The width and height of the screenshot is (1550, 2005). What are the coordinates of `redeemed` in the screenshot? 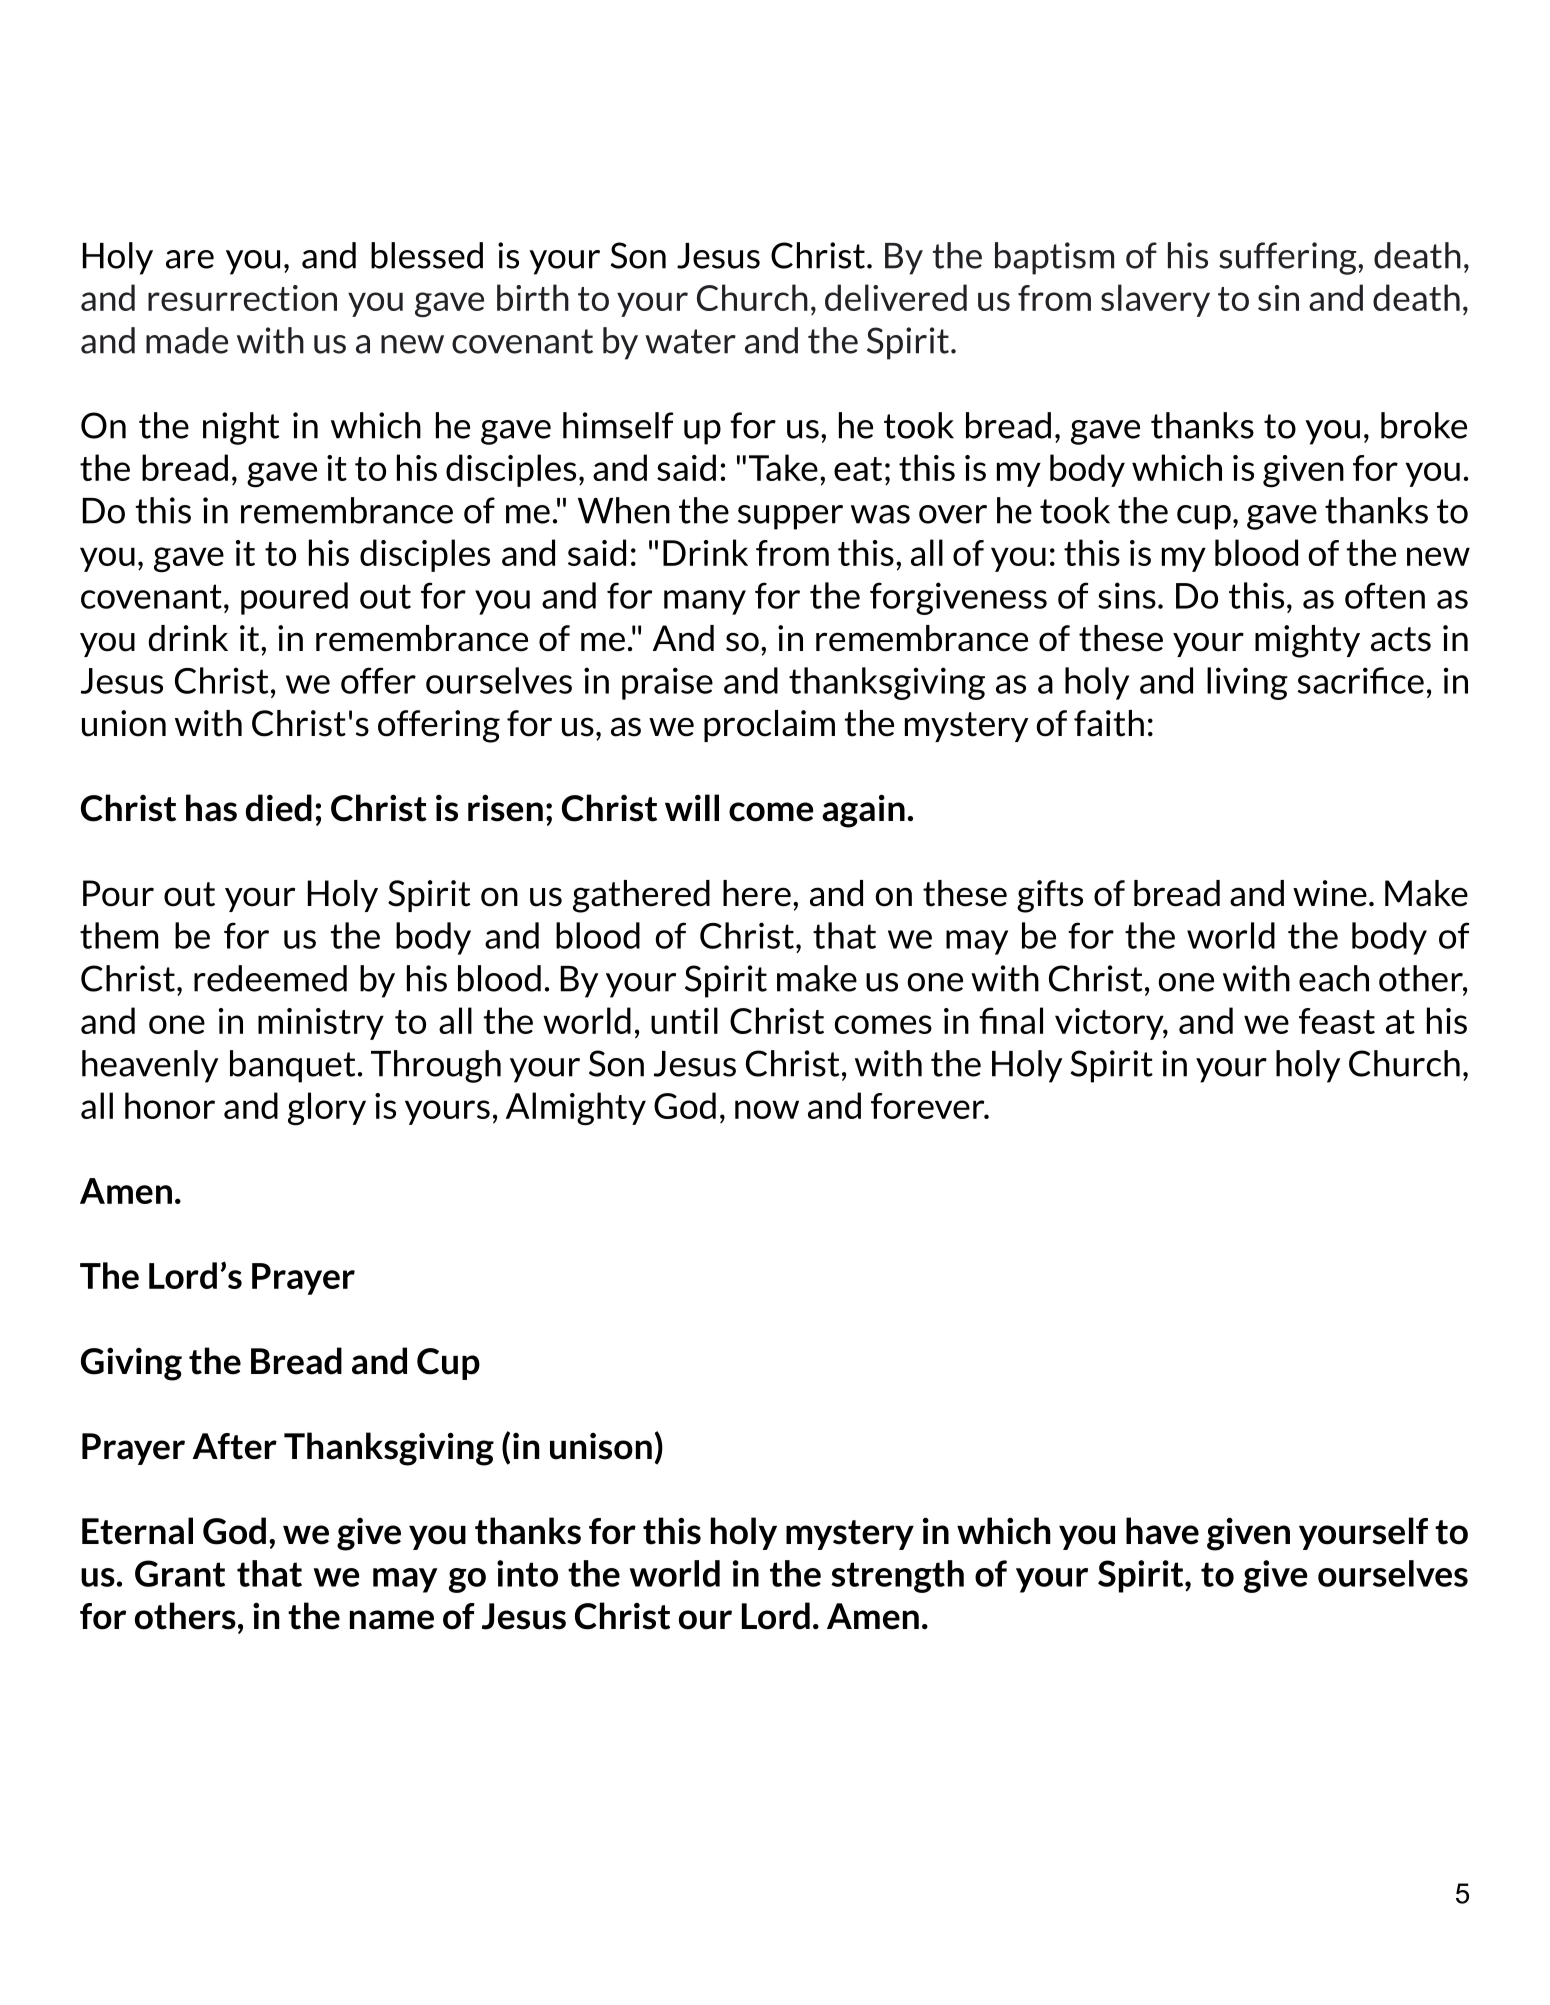 It's located at (270, 978).
